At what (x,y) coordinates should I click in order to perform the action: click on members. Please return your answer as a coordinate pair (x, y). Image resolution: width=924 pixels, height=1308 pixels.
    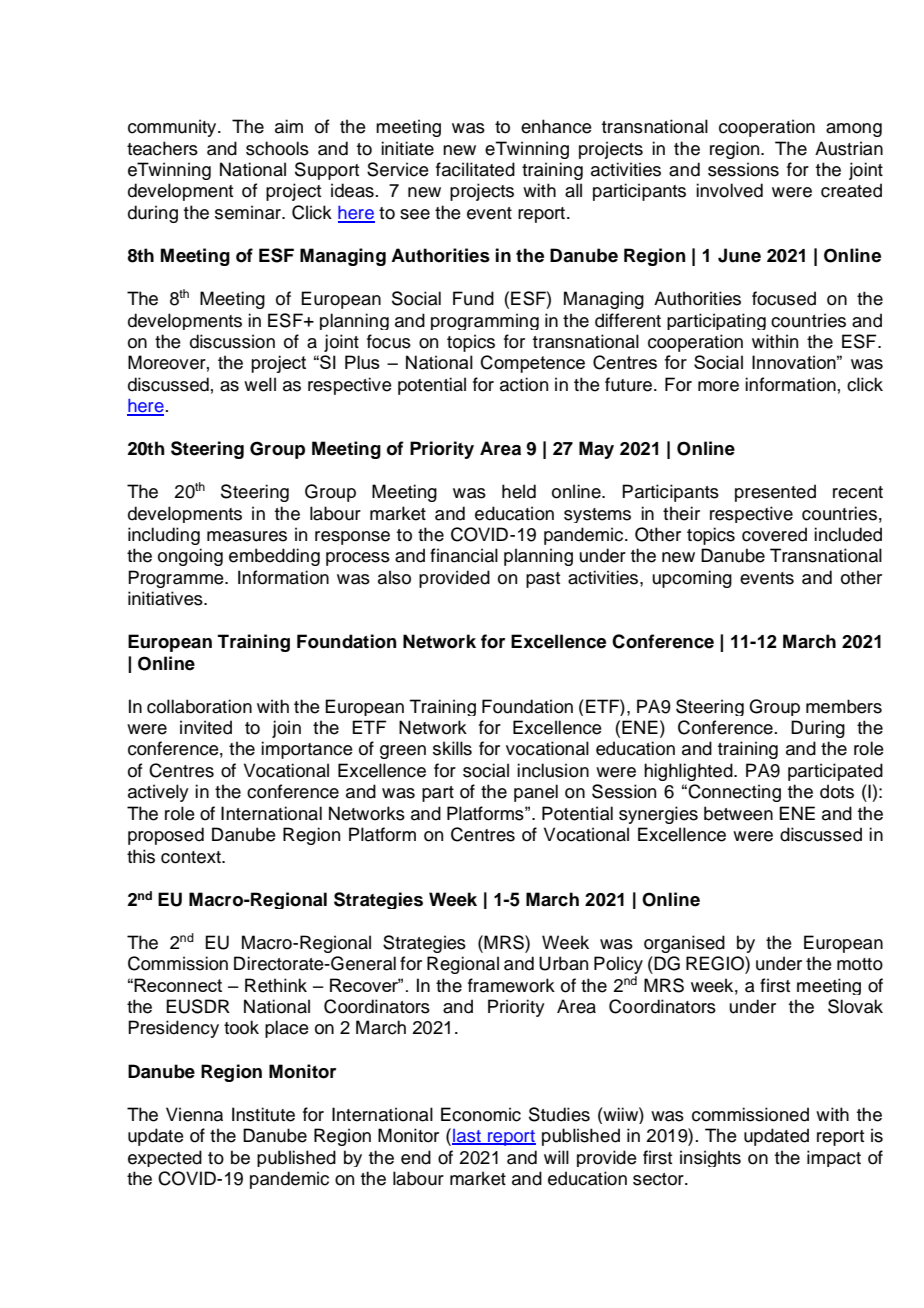
    Looking at the image, I should click on (844, 706).
